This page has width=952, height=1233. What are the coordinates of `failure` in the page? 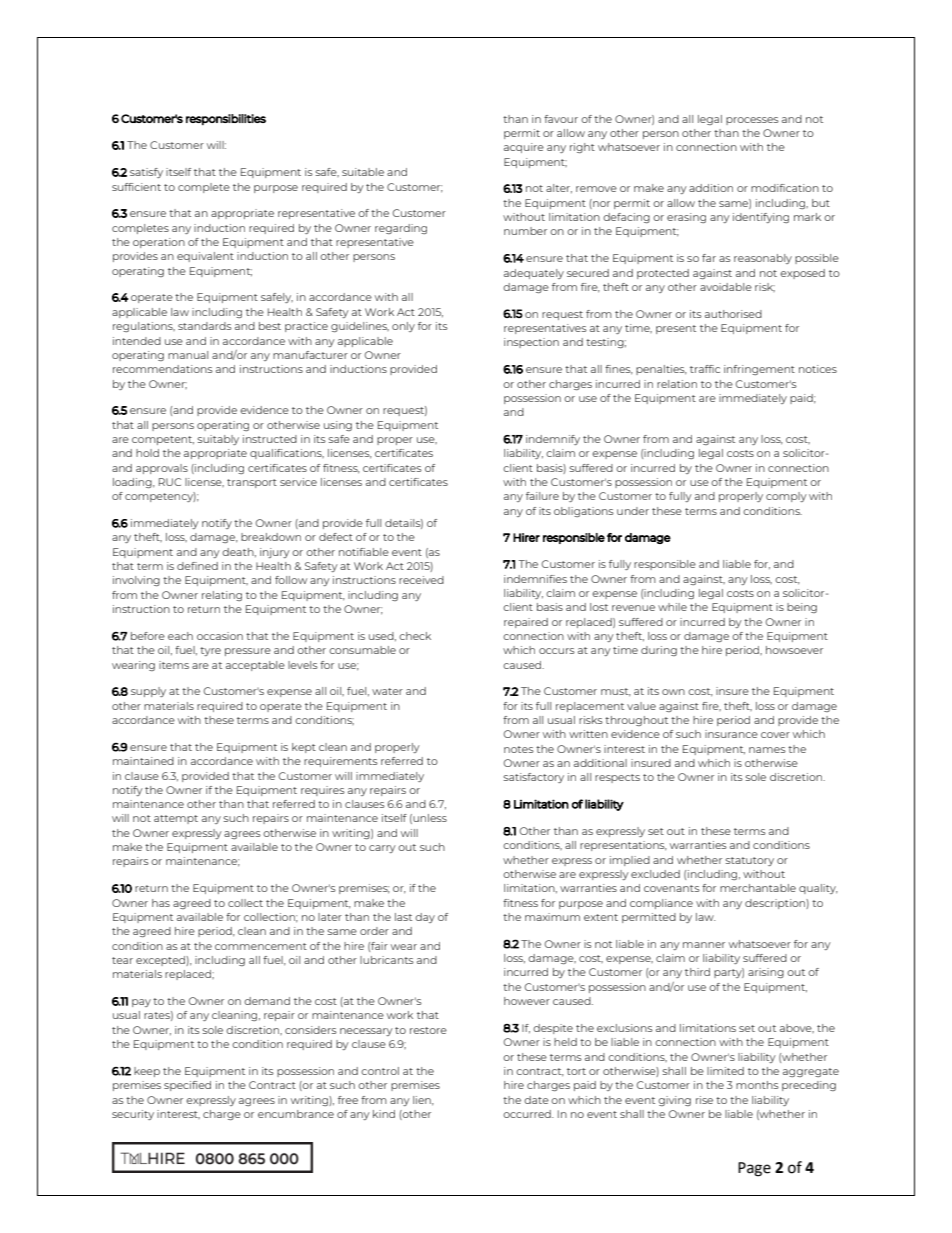 It's located at (542, 496).
